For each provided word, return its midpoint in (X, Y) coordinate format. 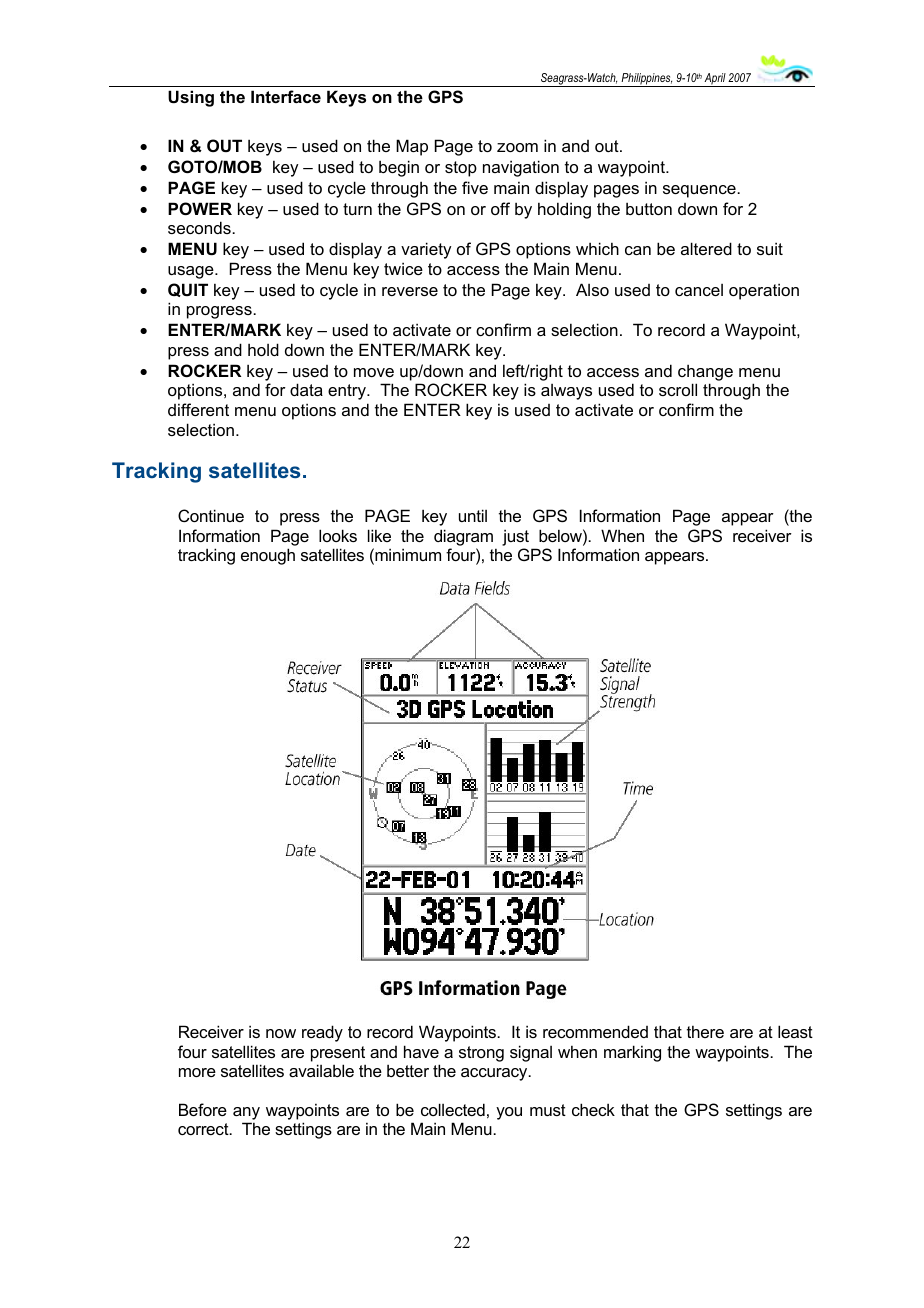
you (509, 1113)
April (715, 80)
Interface (286, 96)
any (246, 1113)
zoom (517, 147)
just (515, 537)
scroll (678, 389)
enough (268, 556)
